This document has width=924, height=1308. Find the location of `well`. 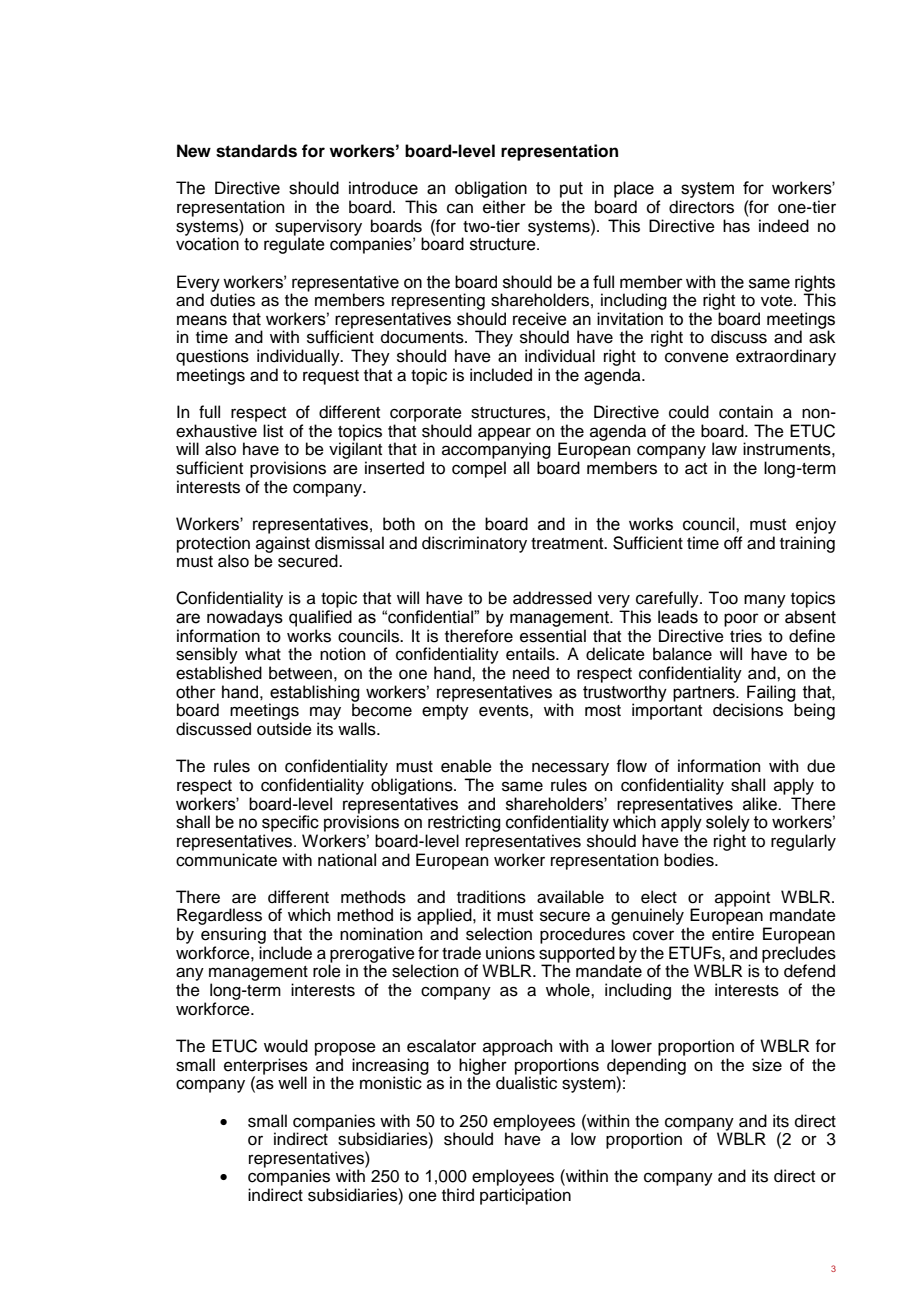

well is located at coordinates (292, 1083).
